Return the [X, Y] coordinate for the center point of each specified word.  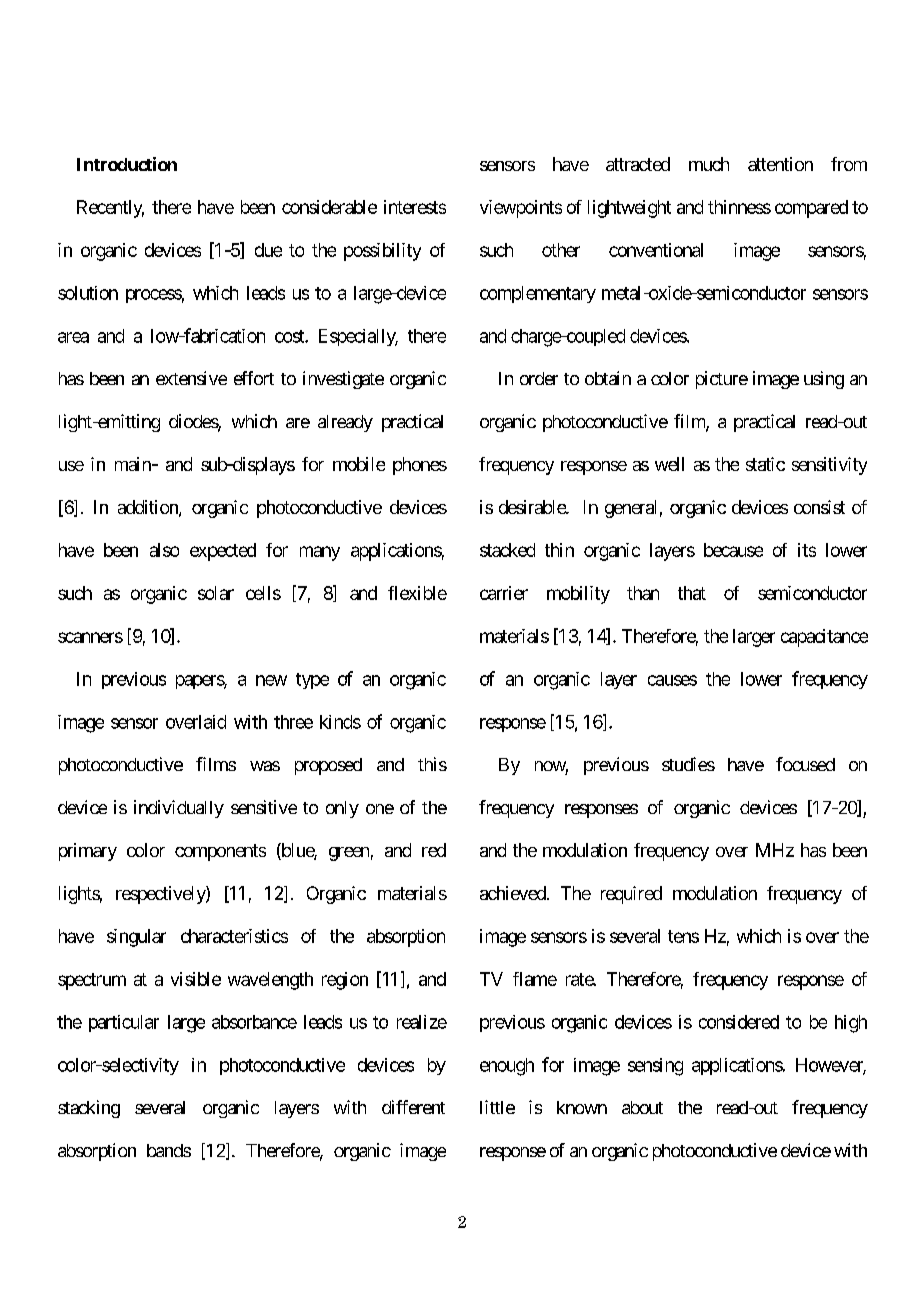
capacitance [824, 638]
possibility [382, 252]
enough [507, 1067]
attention [780, 164]
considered [739, 1022]
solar [216, 593]
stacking [89, 1109]
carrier [504, 593]
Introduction [127, 164]
